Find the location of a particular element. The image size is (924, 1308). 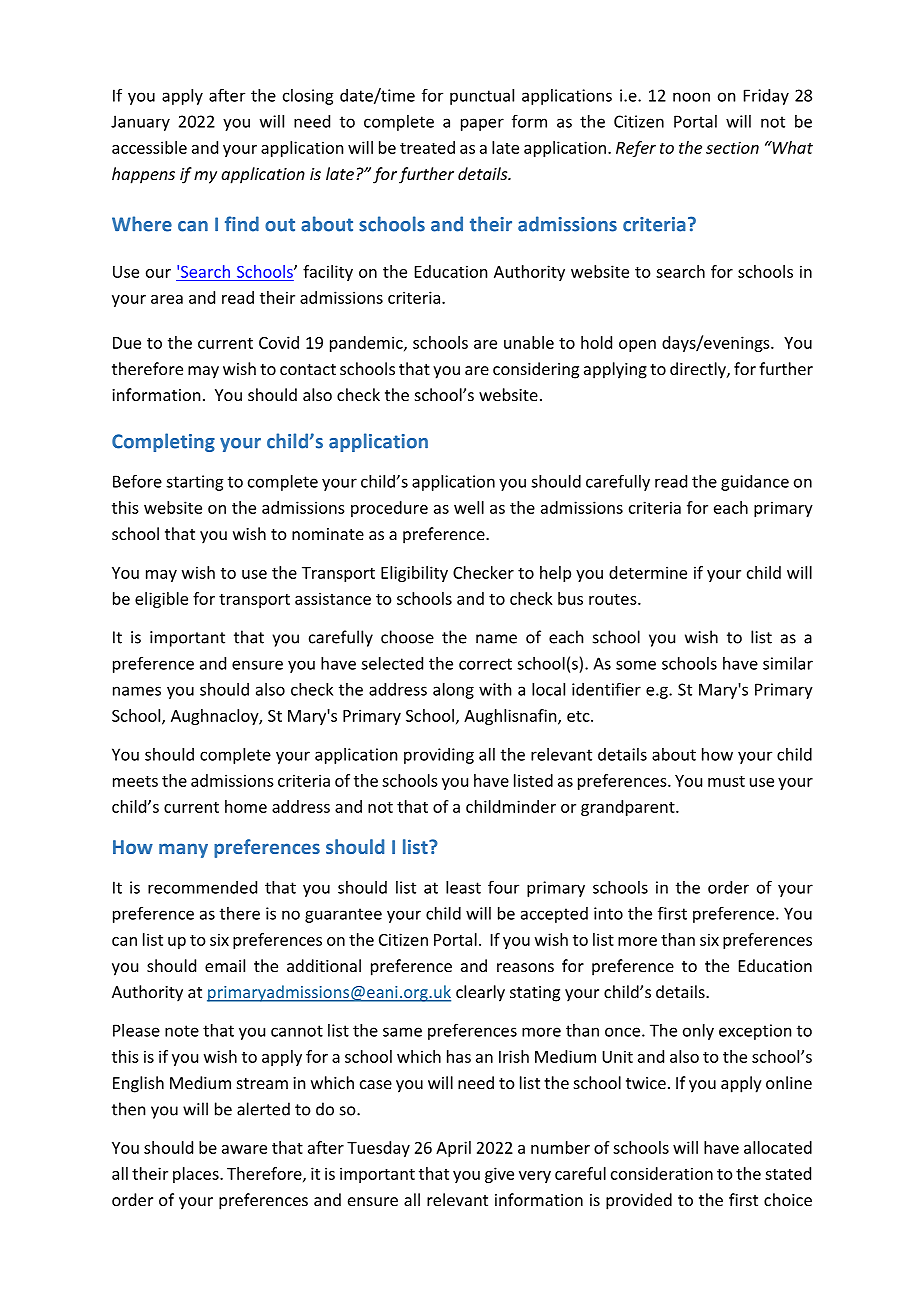

places is located at coordinates (197, 1175).
